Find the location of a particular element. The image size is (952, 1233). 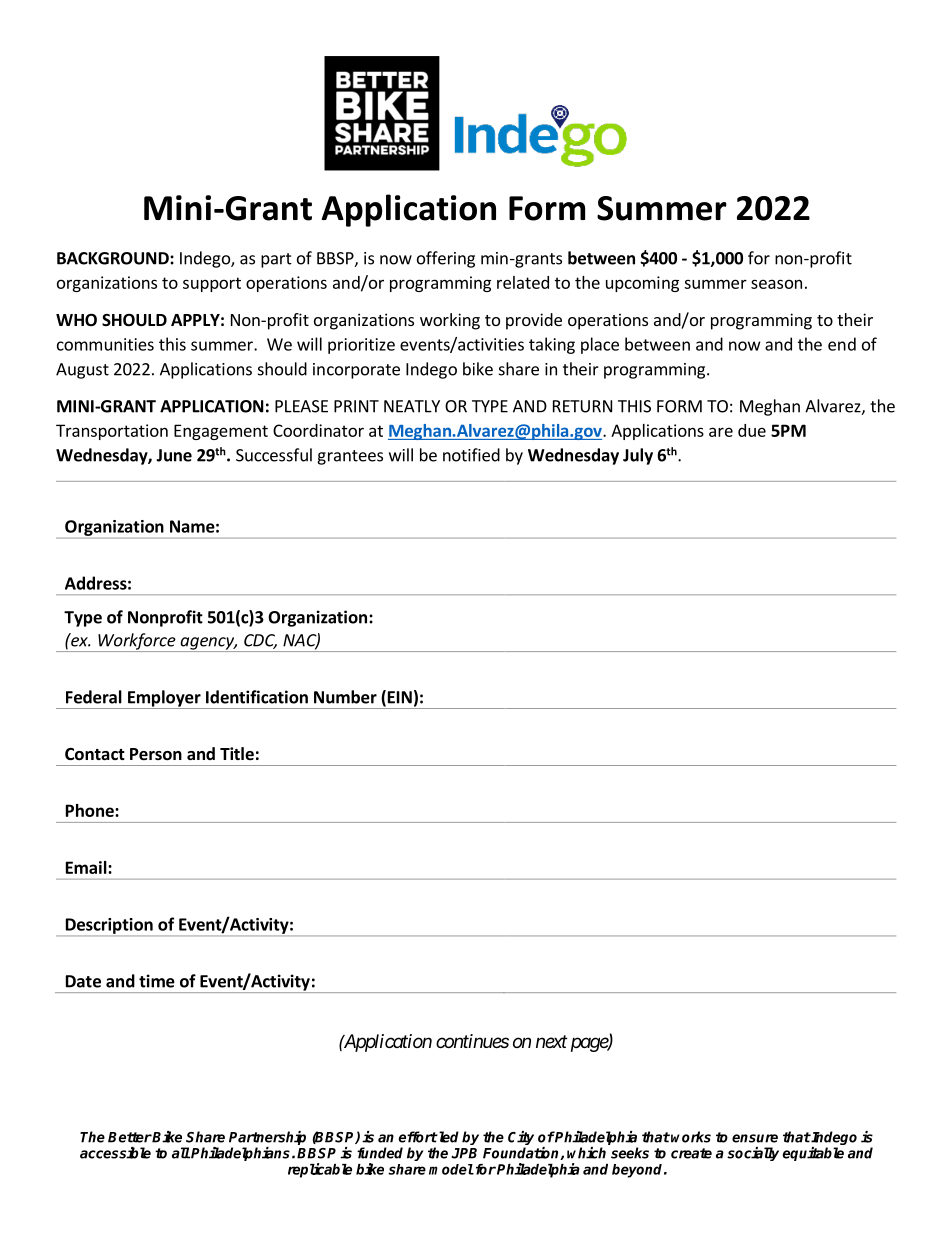

season is located at coordinates (776, 284).
